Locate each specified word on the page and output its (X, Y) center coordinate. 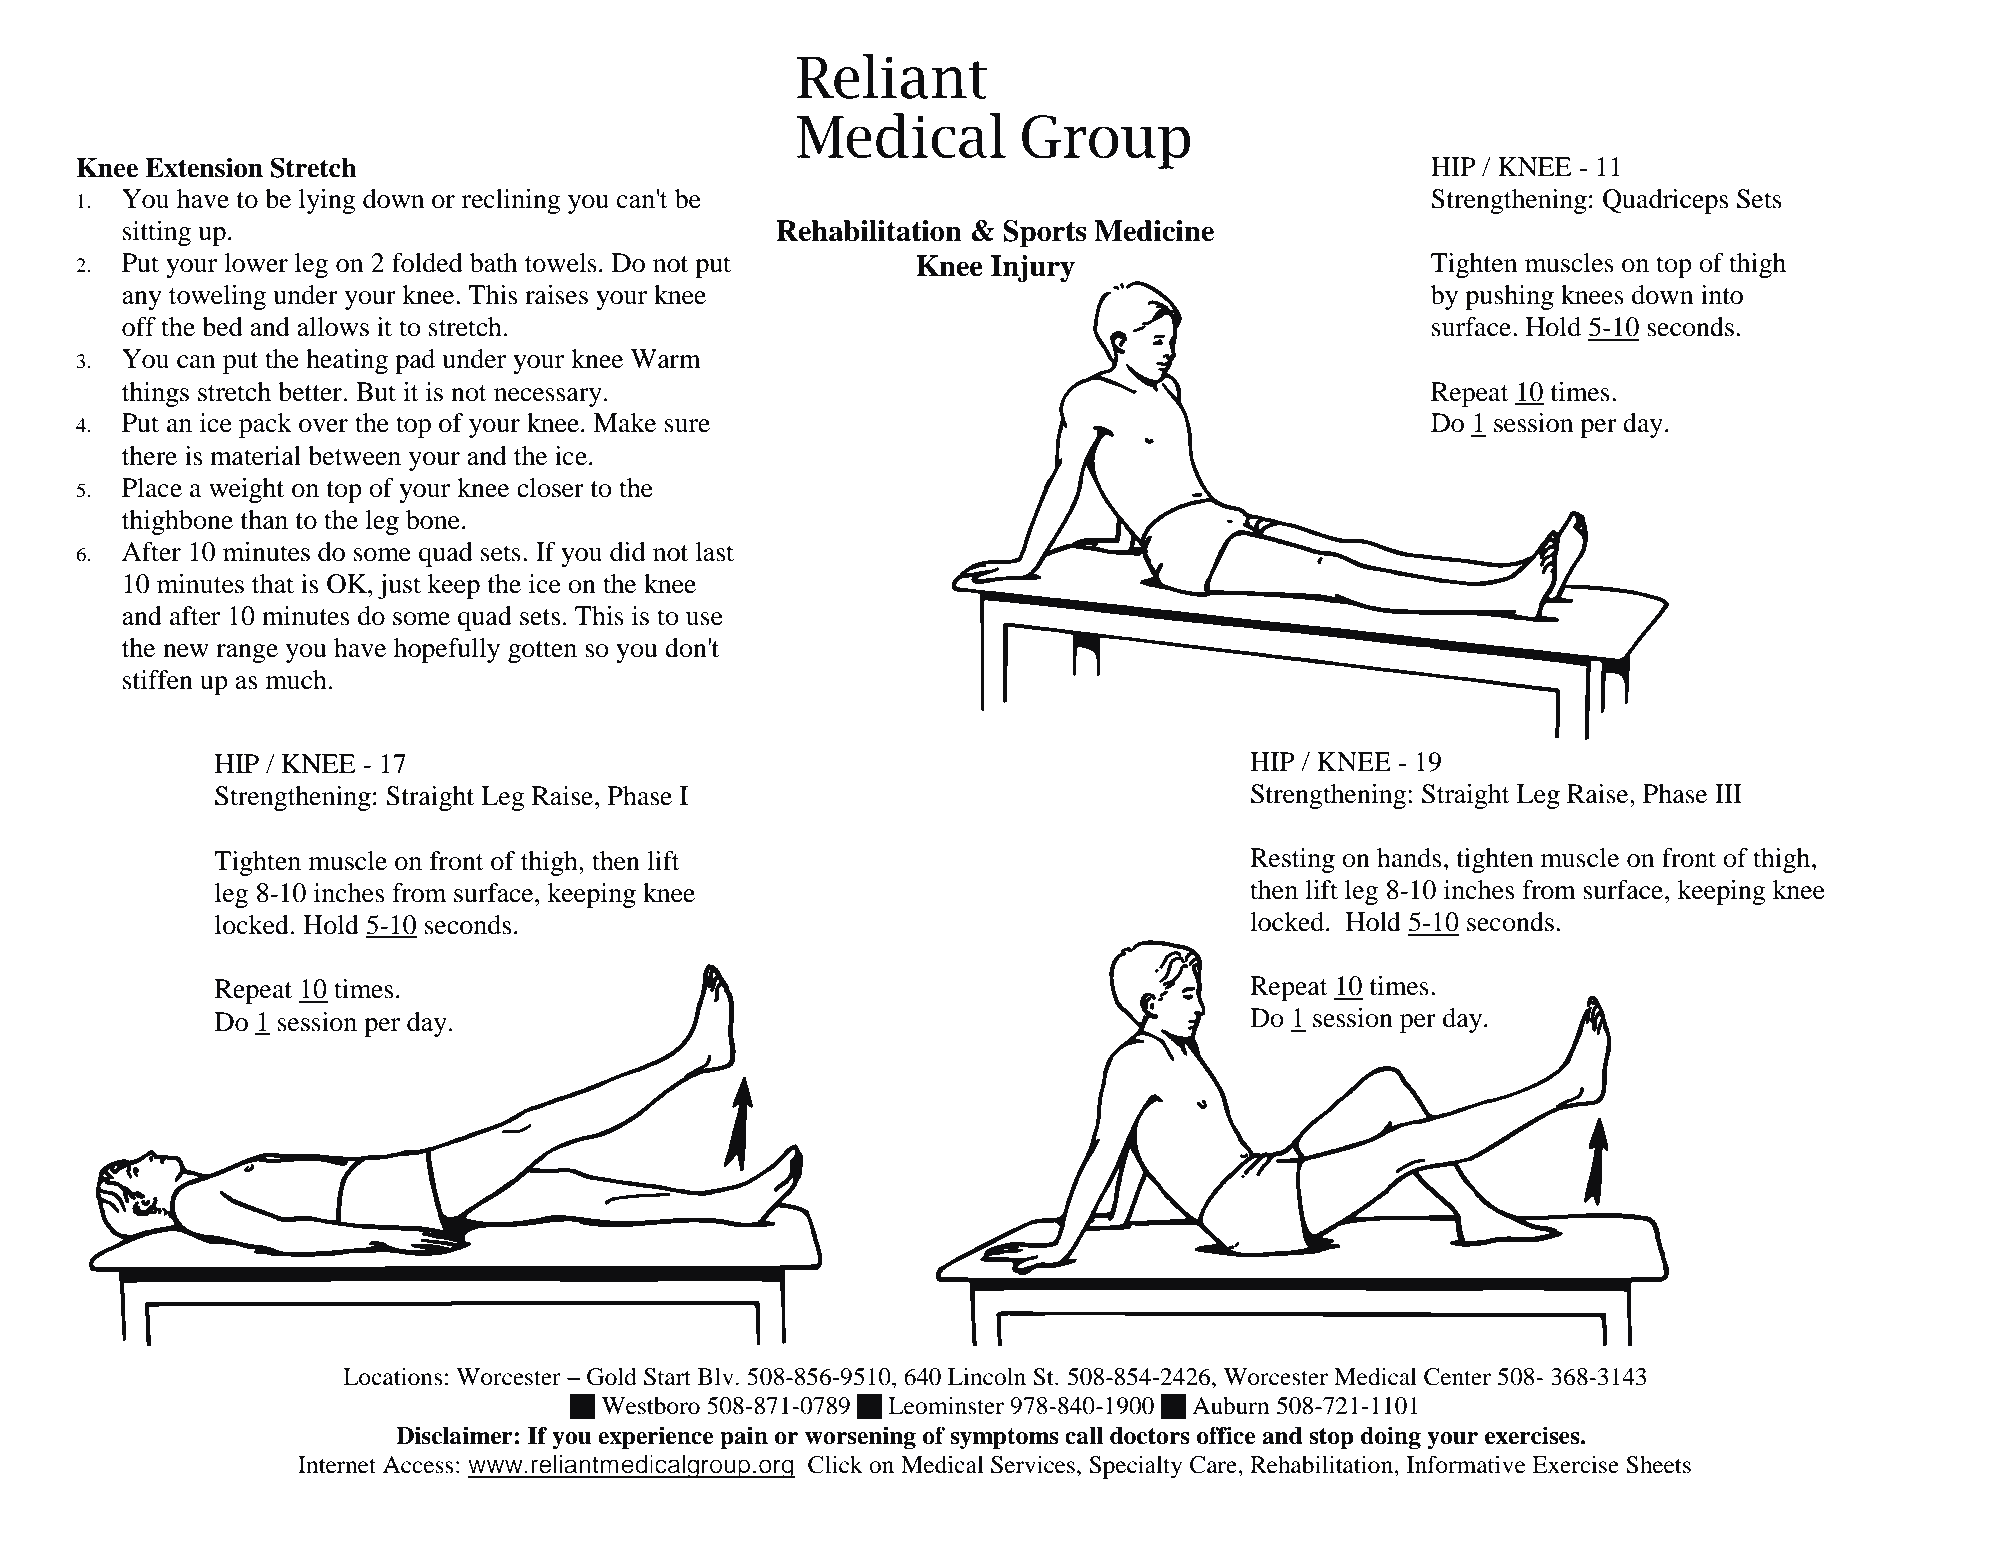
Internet (337, 1465)
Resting (1292, 860)
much (296, 680)
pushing (1509, 297)
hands (1409, 858)
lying (327, 201)
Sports (1045, 234)
